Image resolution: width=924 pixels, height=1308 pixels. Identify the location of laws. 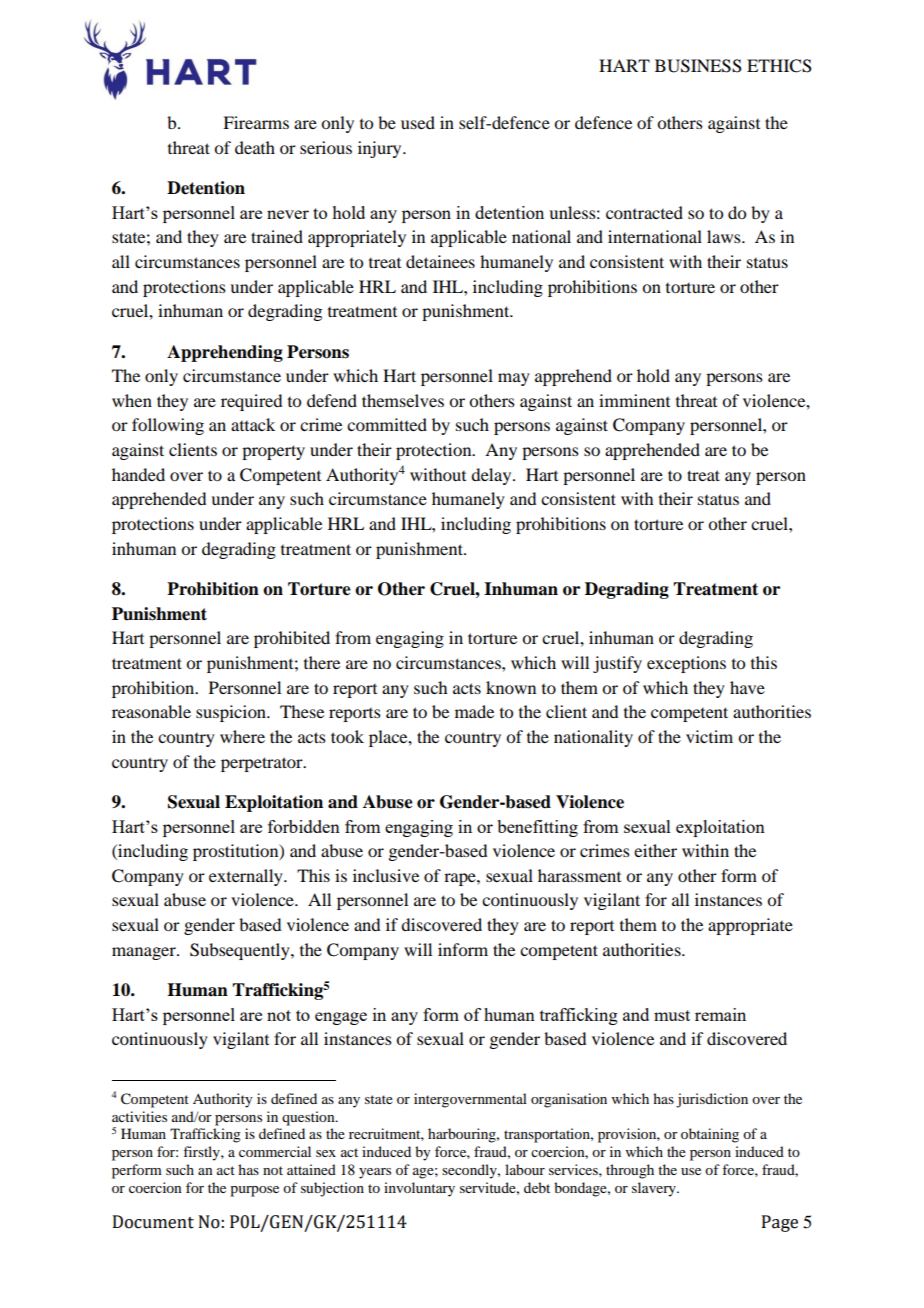
(725, 236).
